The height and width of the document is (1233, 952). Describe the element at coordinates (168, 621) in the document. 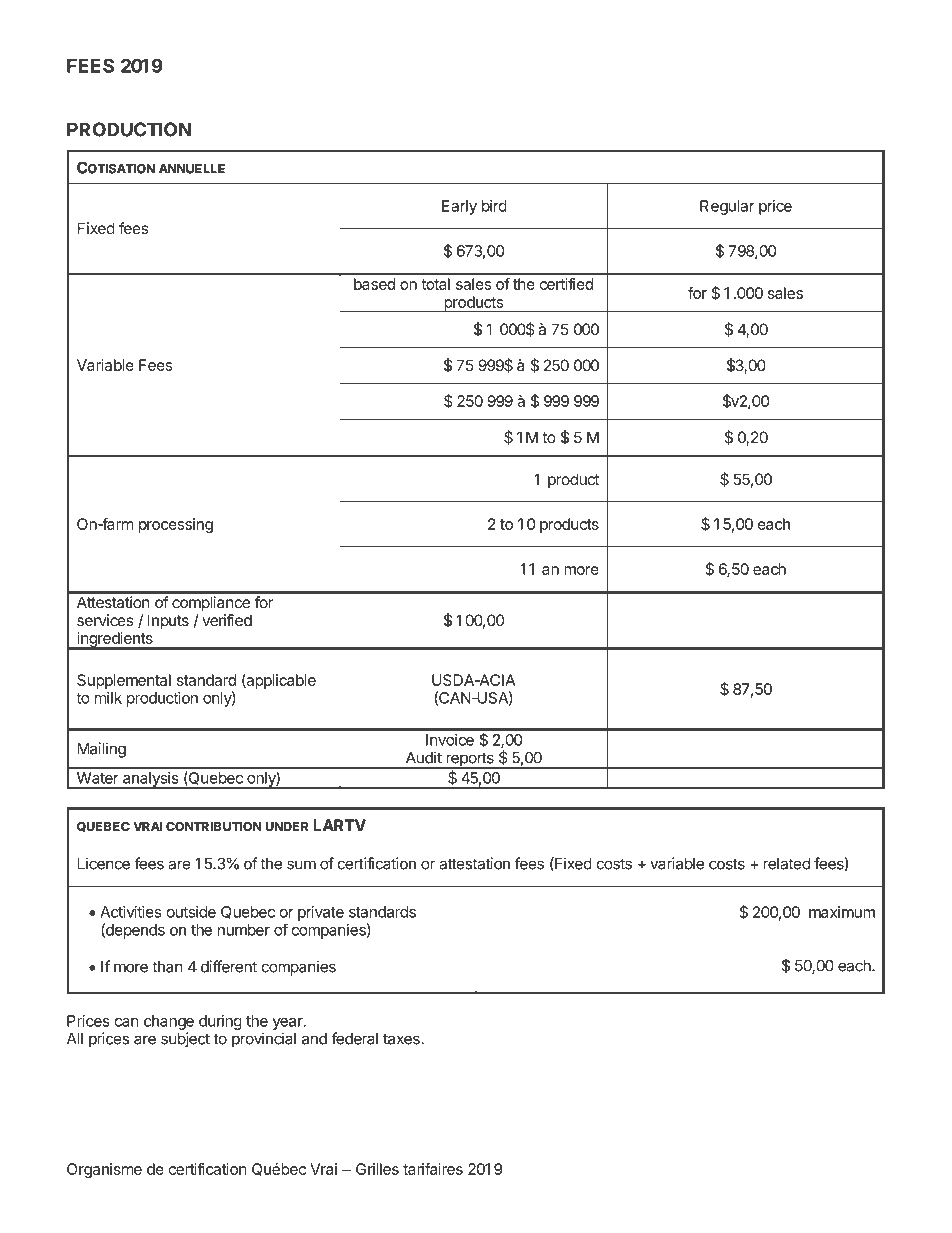

I see `Inputs` at that location.
